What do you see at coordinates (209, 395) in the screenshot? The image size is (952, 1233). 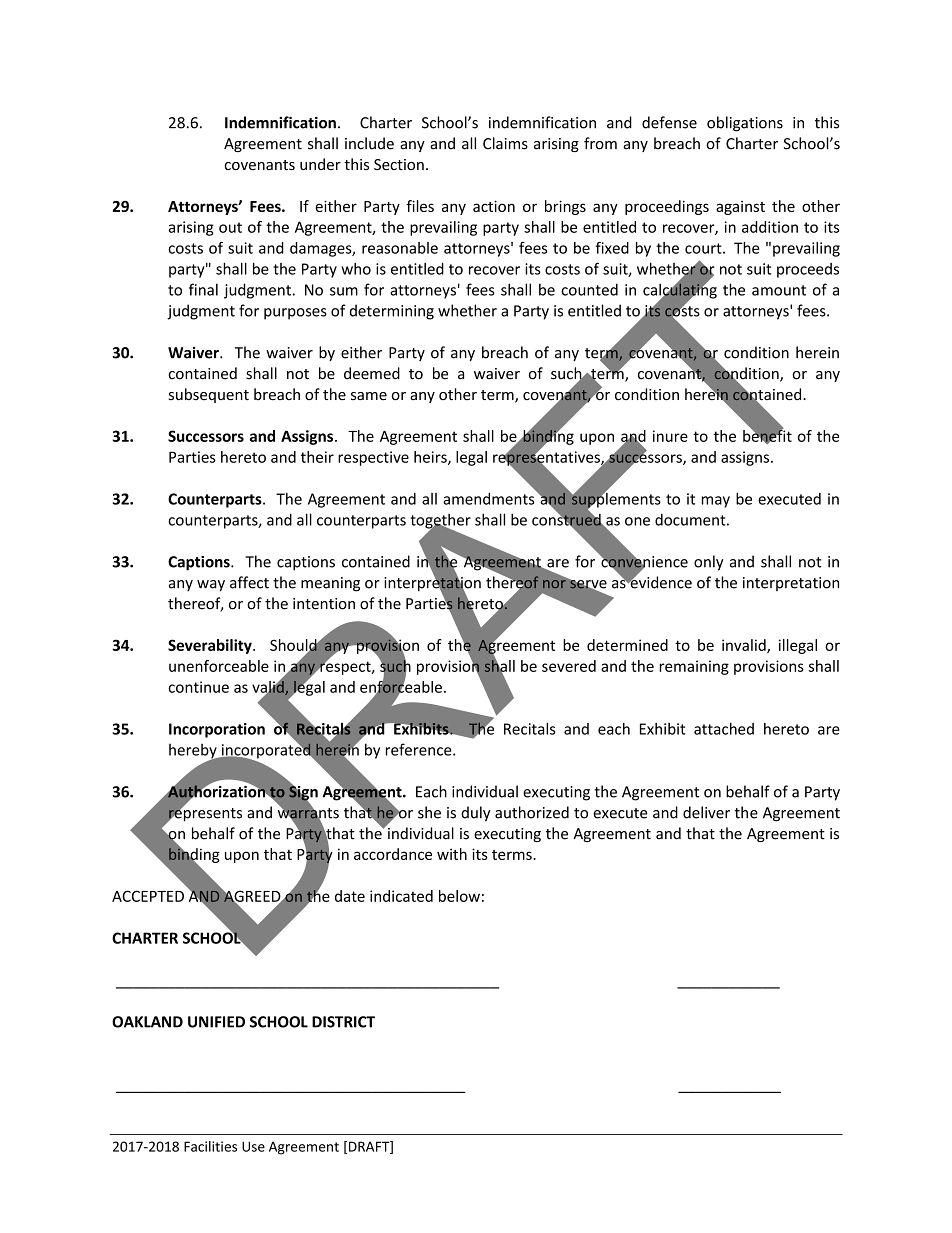 I see `subsequent` at bounding box center [209, 395].
